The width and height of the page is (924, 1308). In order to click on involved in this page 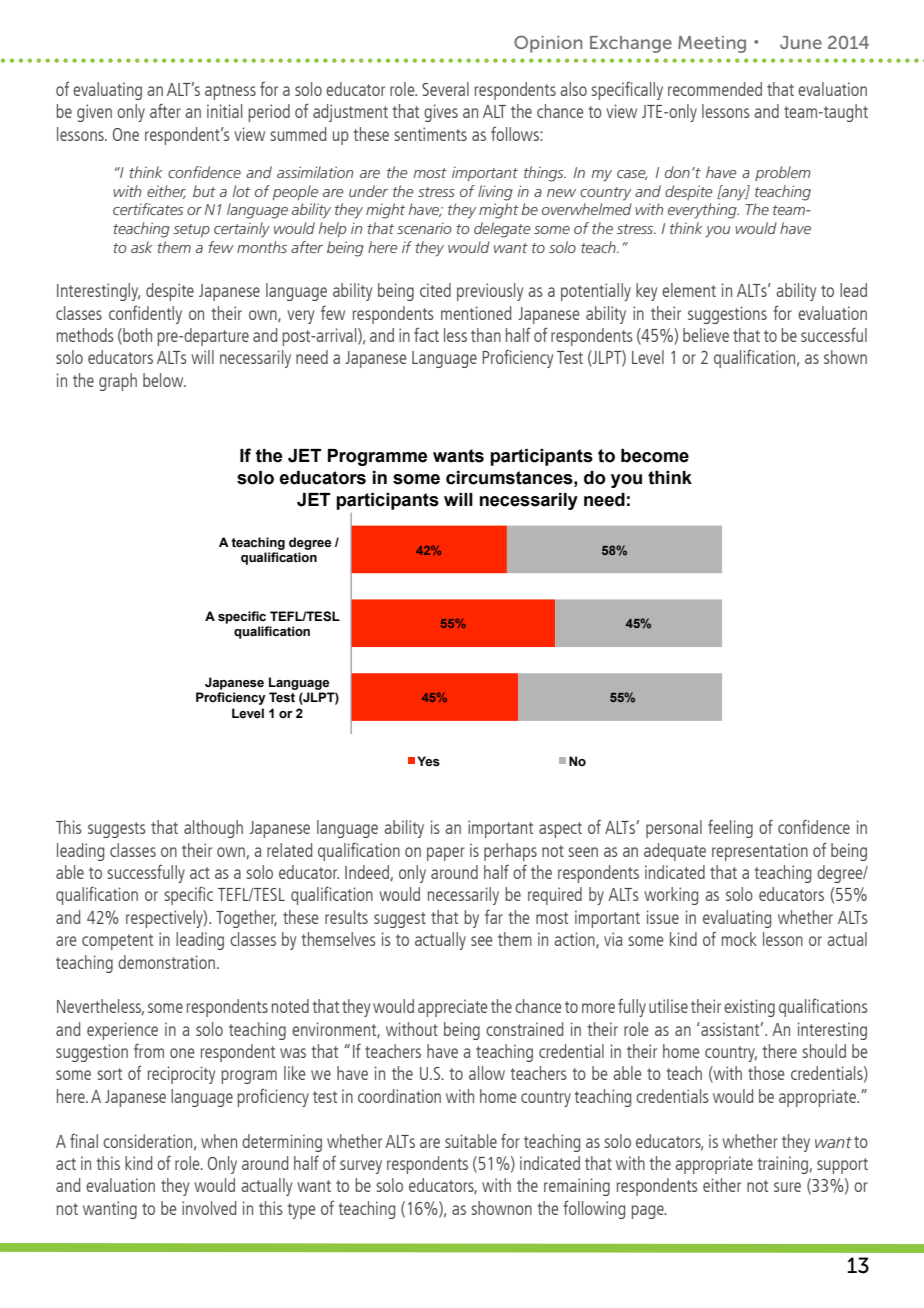, I will do `click(209, 1208)`.
